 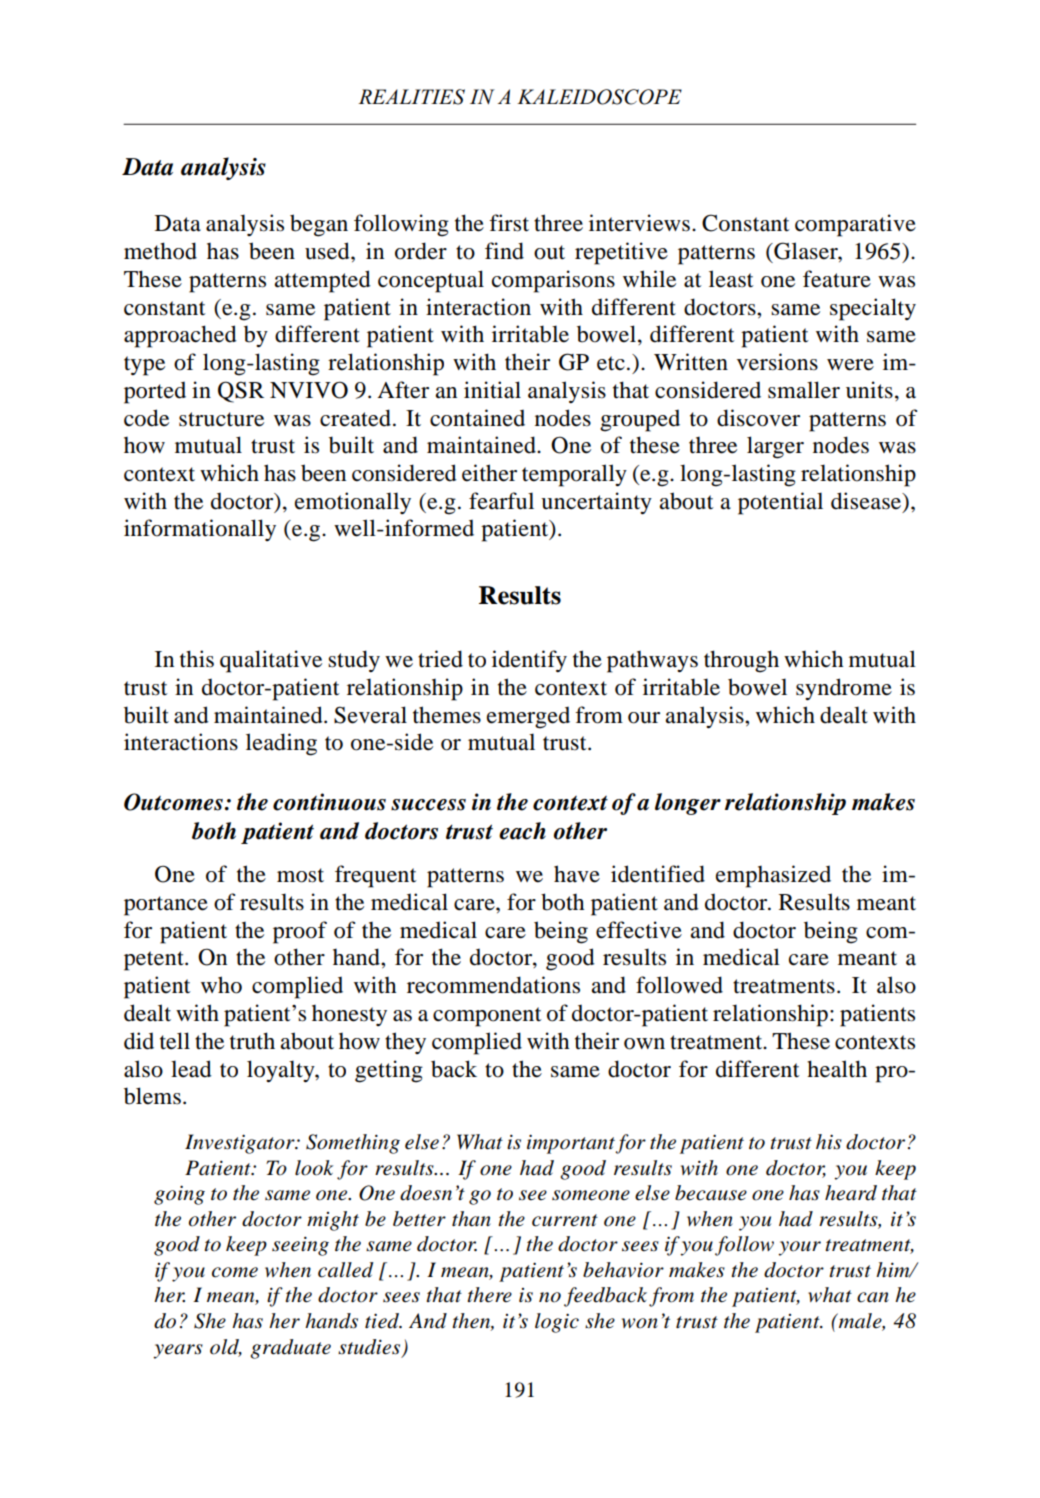 What do you see at coordinates (501, 501) in the image?
I see `fearful` at bounding box center [501, 501].
